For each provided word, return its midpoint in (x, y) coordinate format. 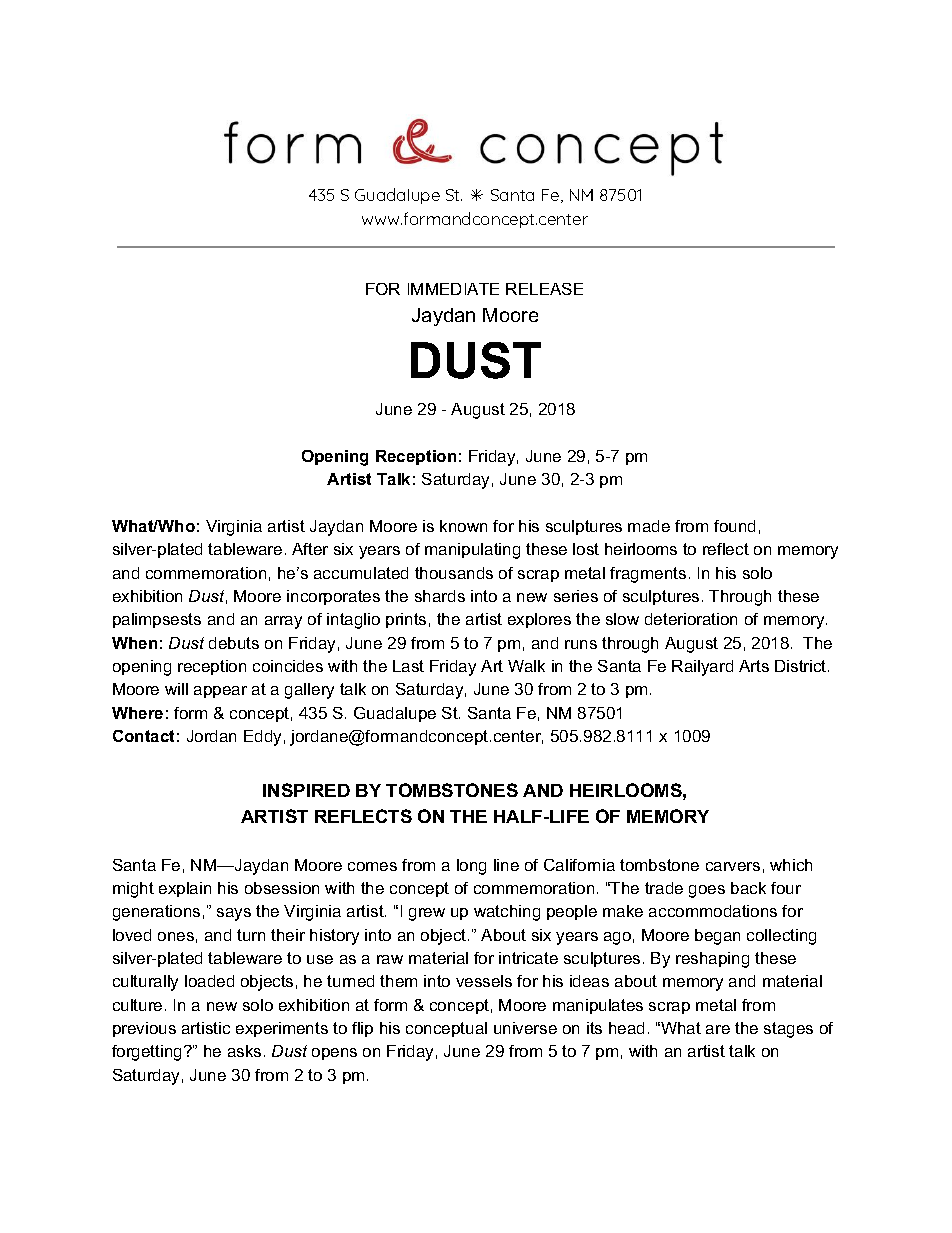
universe (525, 1028)
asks (244, 1051)
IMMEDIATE (453, 289)
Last (408, 666)
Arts (754, 666)
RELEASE (544, 289)
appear (220, 692)
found (734, 526)
